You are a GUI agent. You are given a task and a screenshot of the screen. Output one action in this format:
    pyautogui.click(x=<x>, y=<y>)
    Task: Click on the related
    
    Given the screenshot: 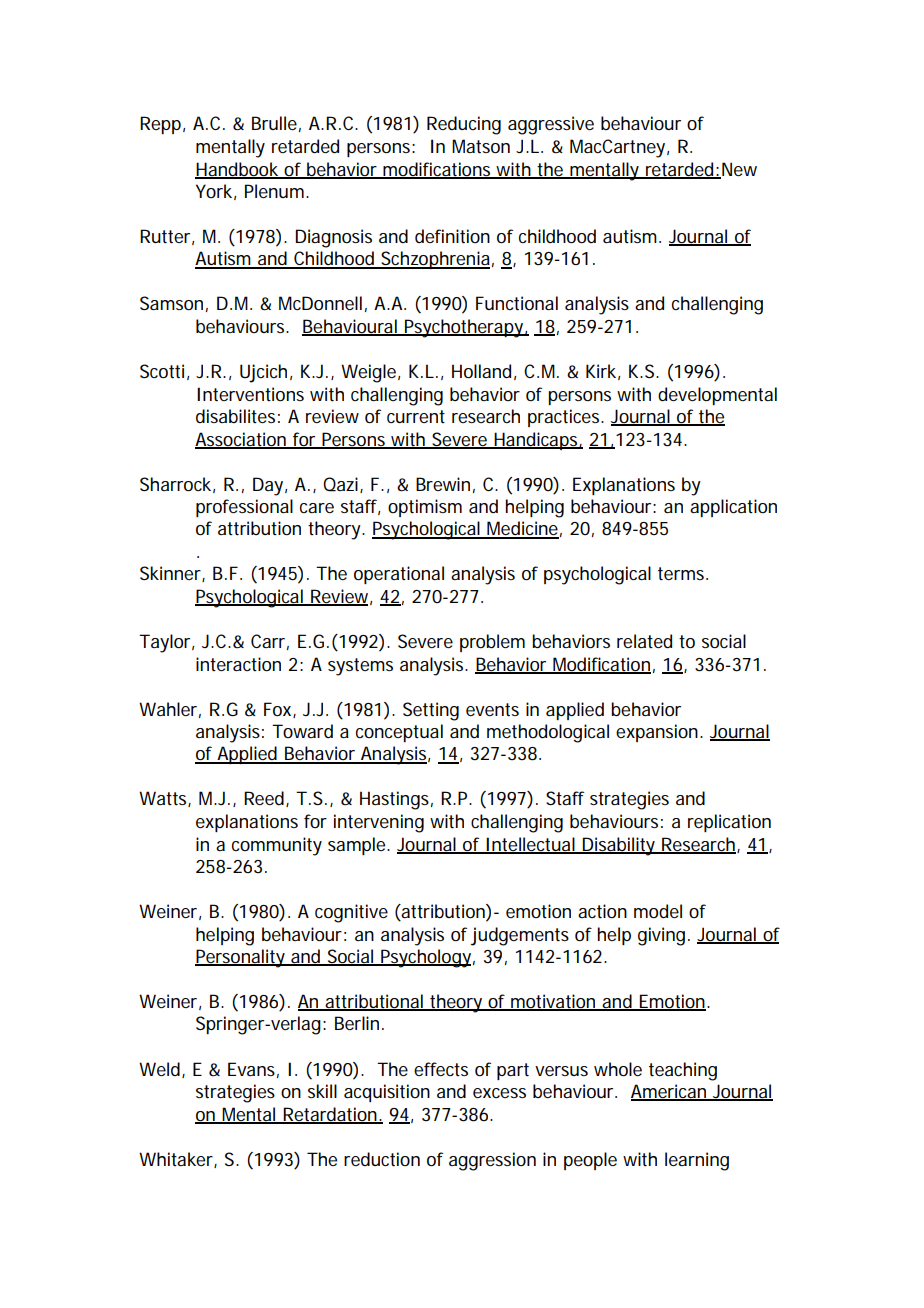 What is the action you would take?
    pyautogui.click(x=644, y=641)
